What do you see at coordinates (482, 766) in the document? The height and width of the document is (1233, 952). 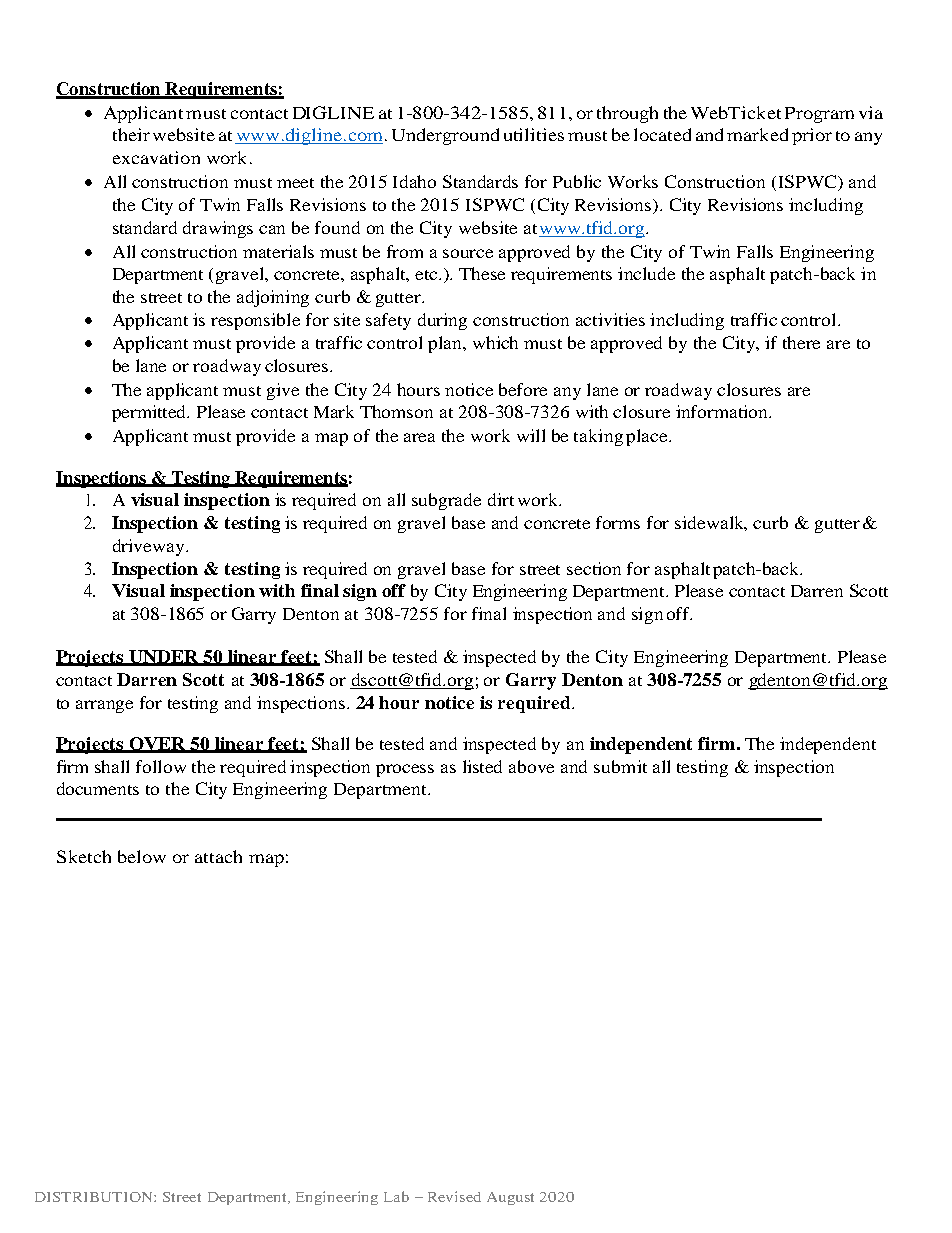 I see `listed` at bounding box center [482, 766].
